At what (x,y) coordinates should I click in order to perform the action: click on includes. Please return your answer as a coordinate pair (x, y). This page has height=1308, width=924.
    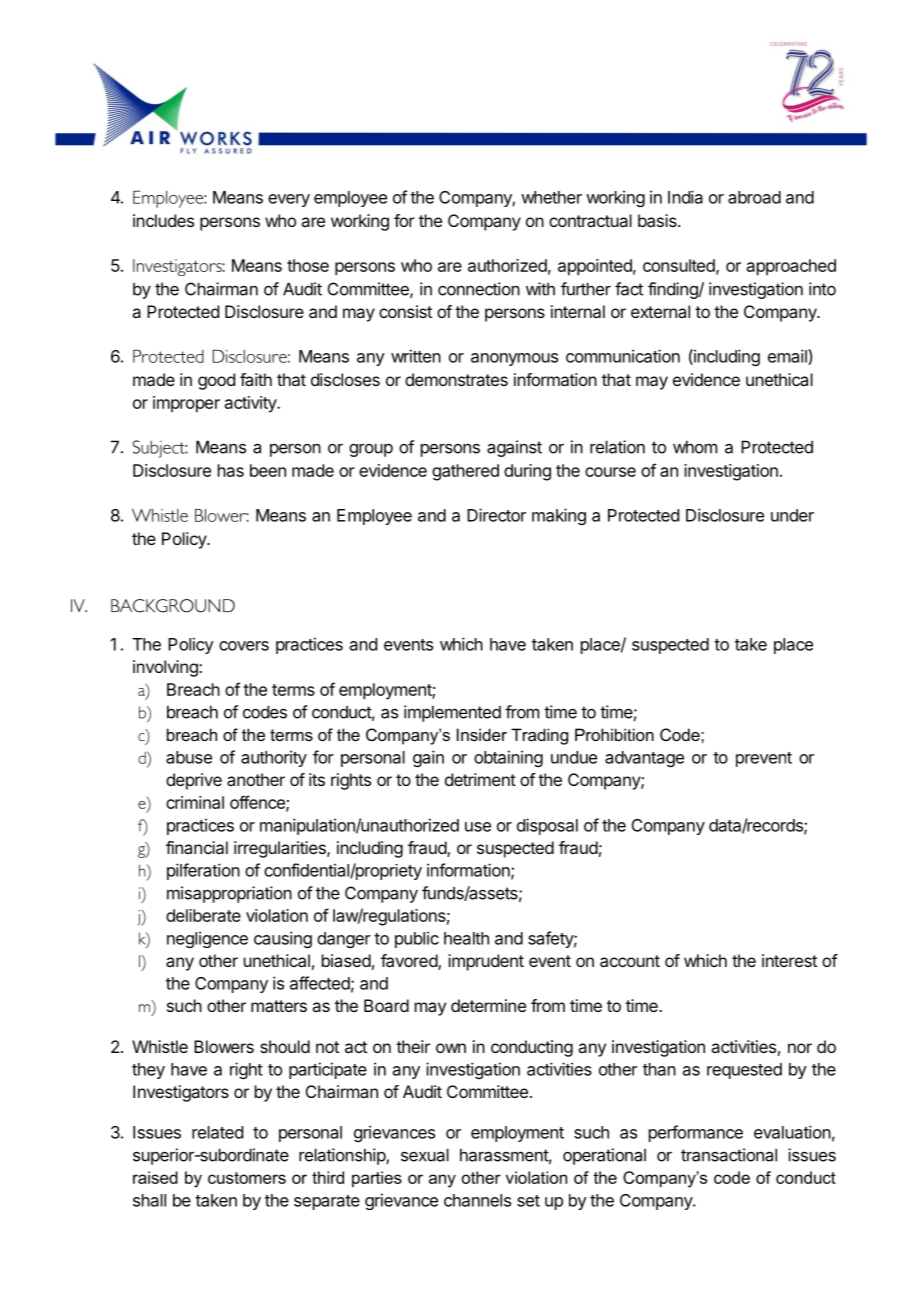
    Looking at the image, I should click on (163, 220).
